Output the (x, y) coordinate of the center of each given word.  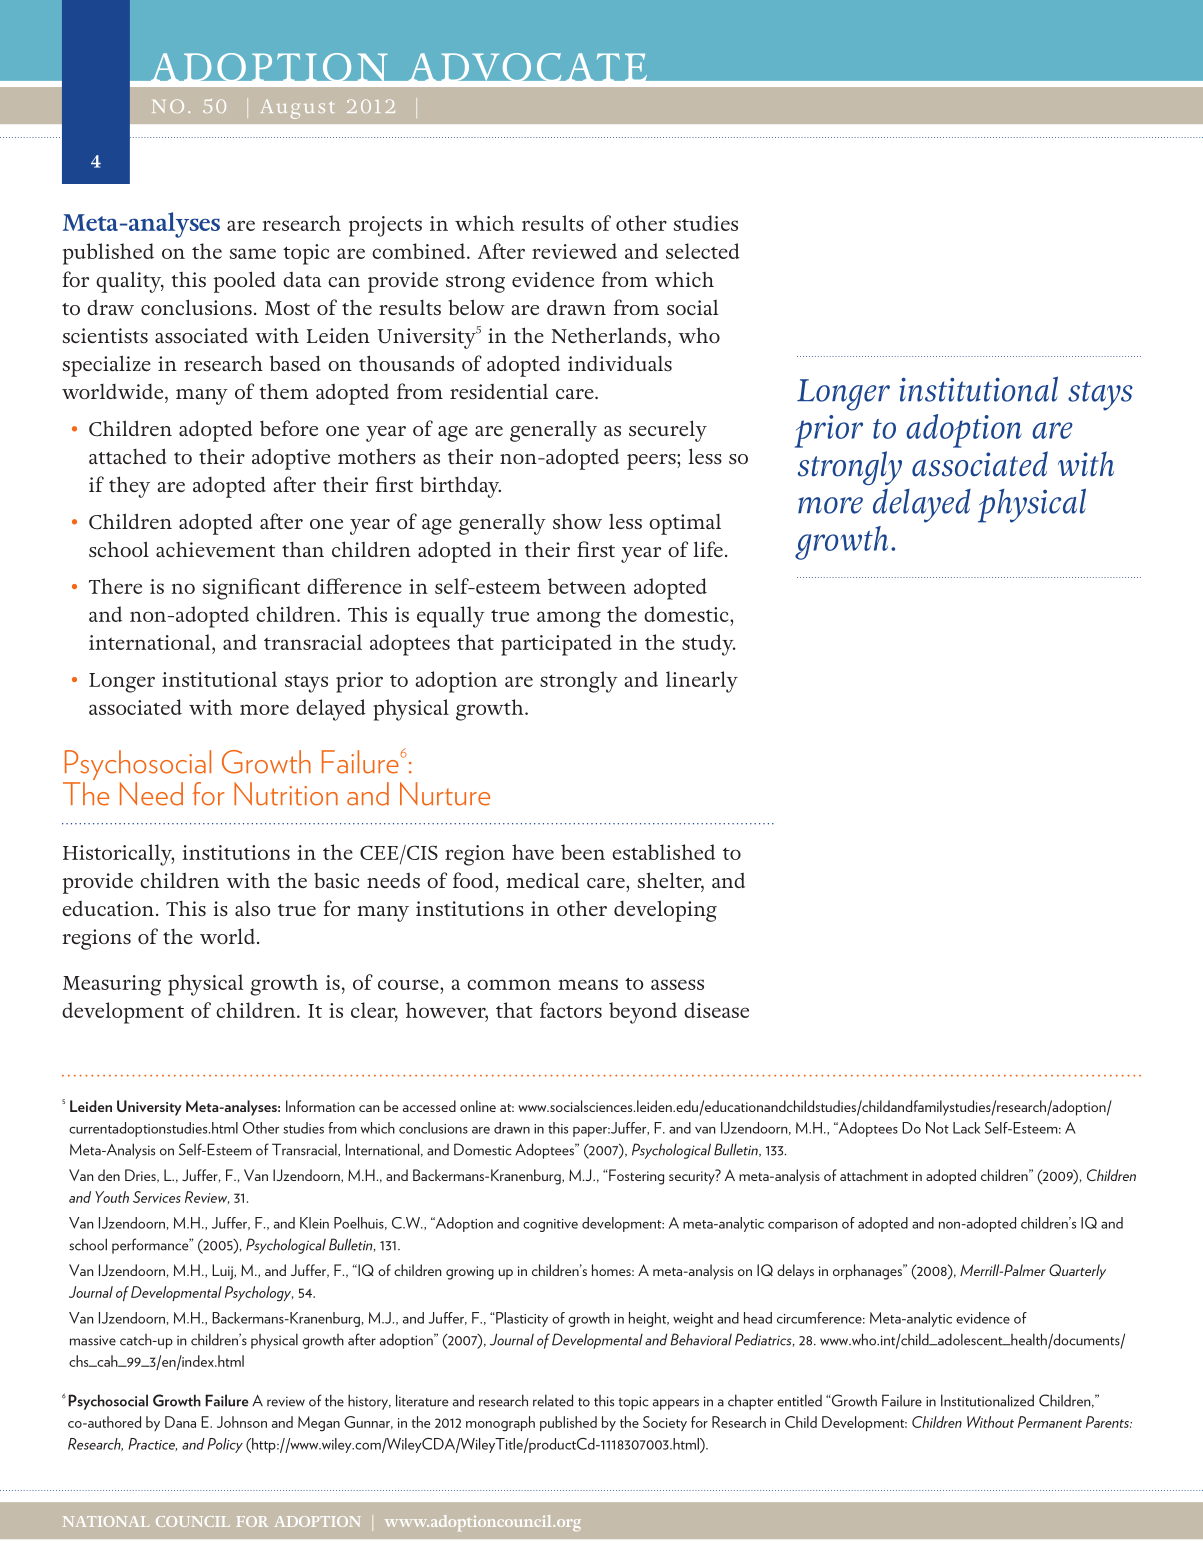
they (129, 487)
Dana (180, 1422)
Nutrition (286, 794)
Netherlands (609, 335)
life (708, 549)
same (253, 253)
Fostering (635, 1177)
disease (716, 1010)
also (252, 908)
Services (157, 1197)
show (577, 521)
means (588, 984)
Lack (966, 1128)
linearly (702, 682)
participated (556, 645)
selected (703, 251)
